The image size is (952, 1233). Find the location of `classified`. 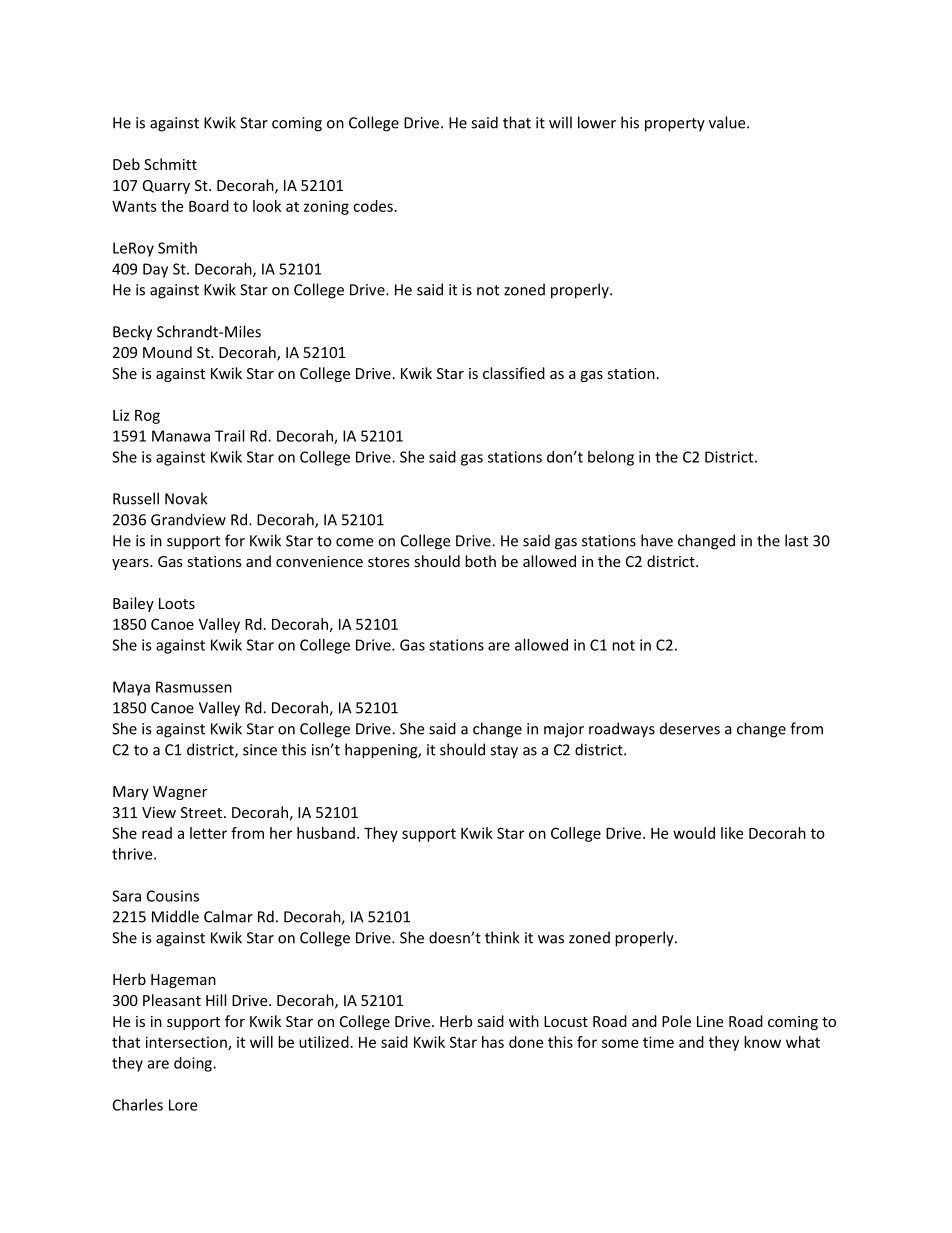

classified is located at coordinates (514, 373).
